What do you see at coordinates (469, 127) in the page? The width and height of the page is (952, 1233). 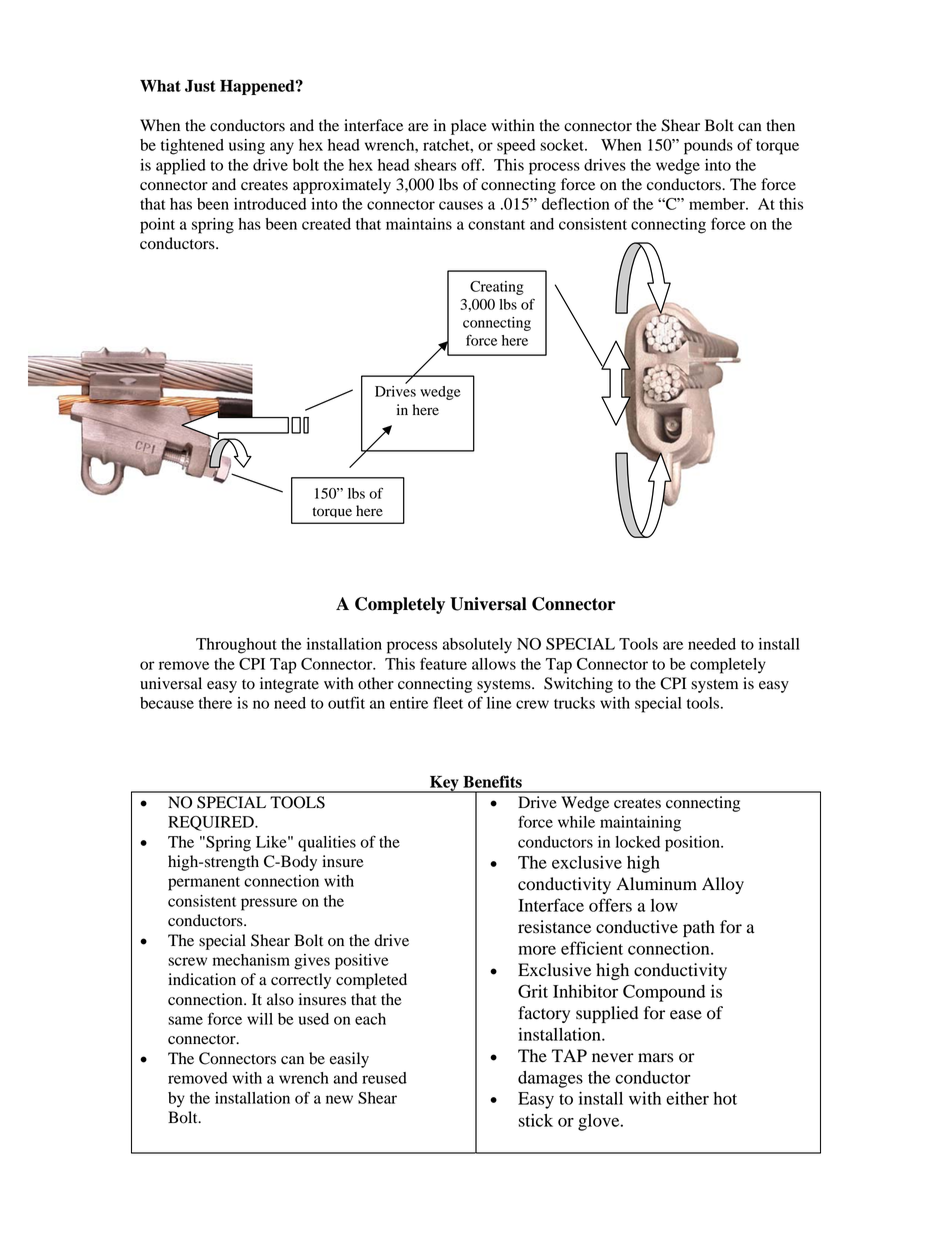 I see `place` at bounding box center [469, 127].
